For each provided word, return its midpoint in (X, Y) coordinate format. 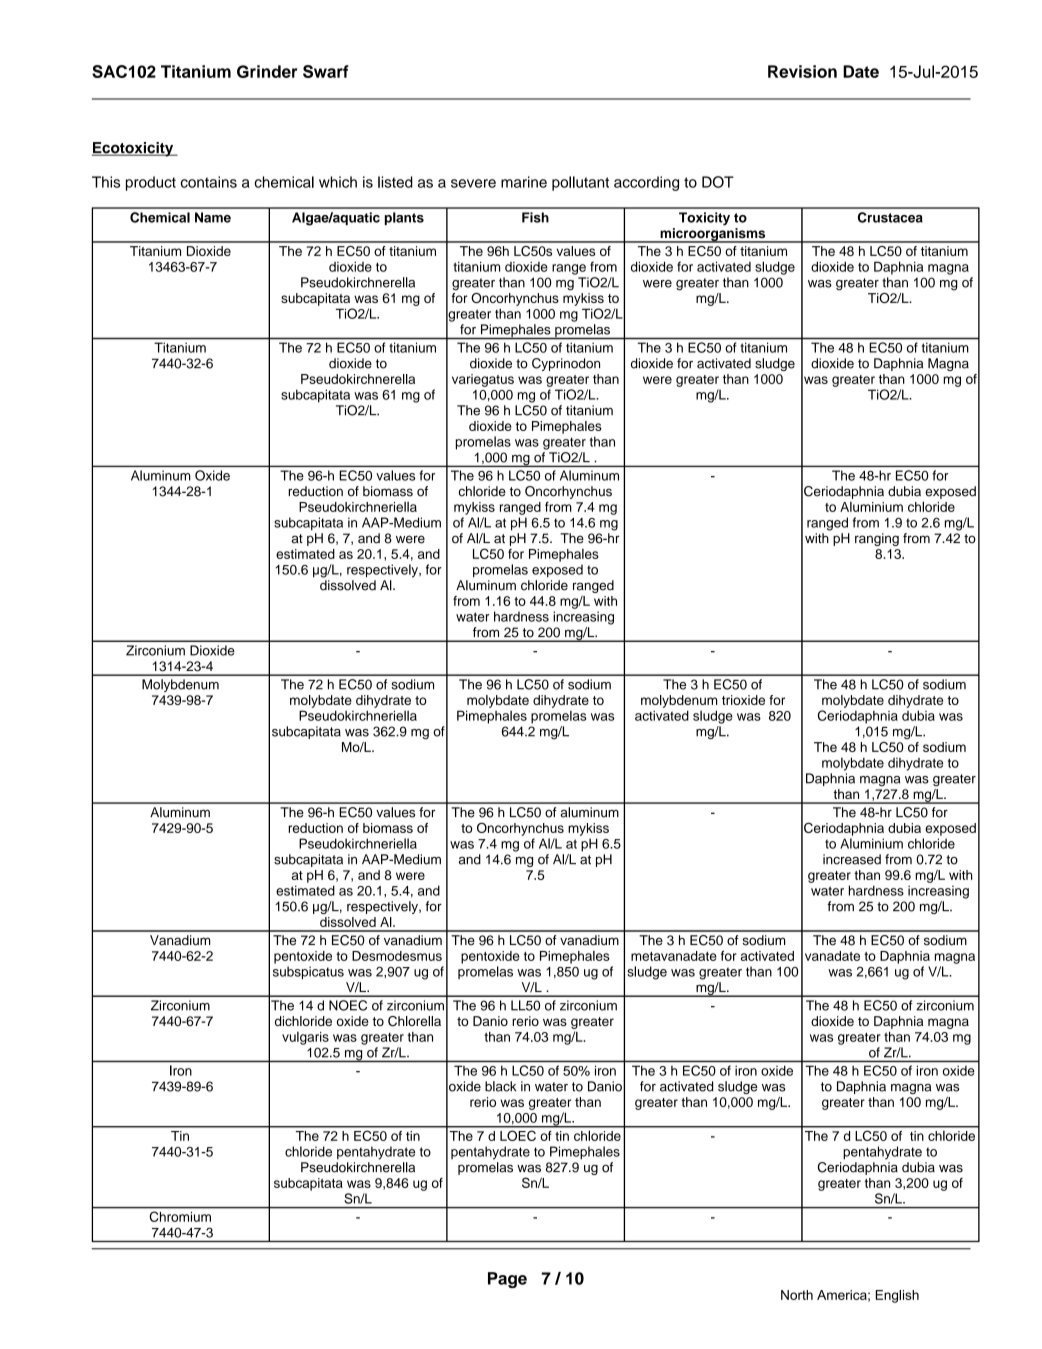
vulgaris (305, 1038)
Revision (802, 71)
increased (852, 859)
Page (507, 1280)
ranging (877, 539)
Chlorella (414, 1021)
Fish (535, 217)
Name (213, 217)
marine (524, 182)
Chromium (180, 1216)
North (797, 1295)
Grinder (267, 71)
